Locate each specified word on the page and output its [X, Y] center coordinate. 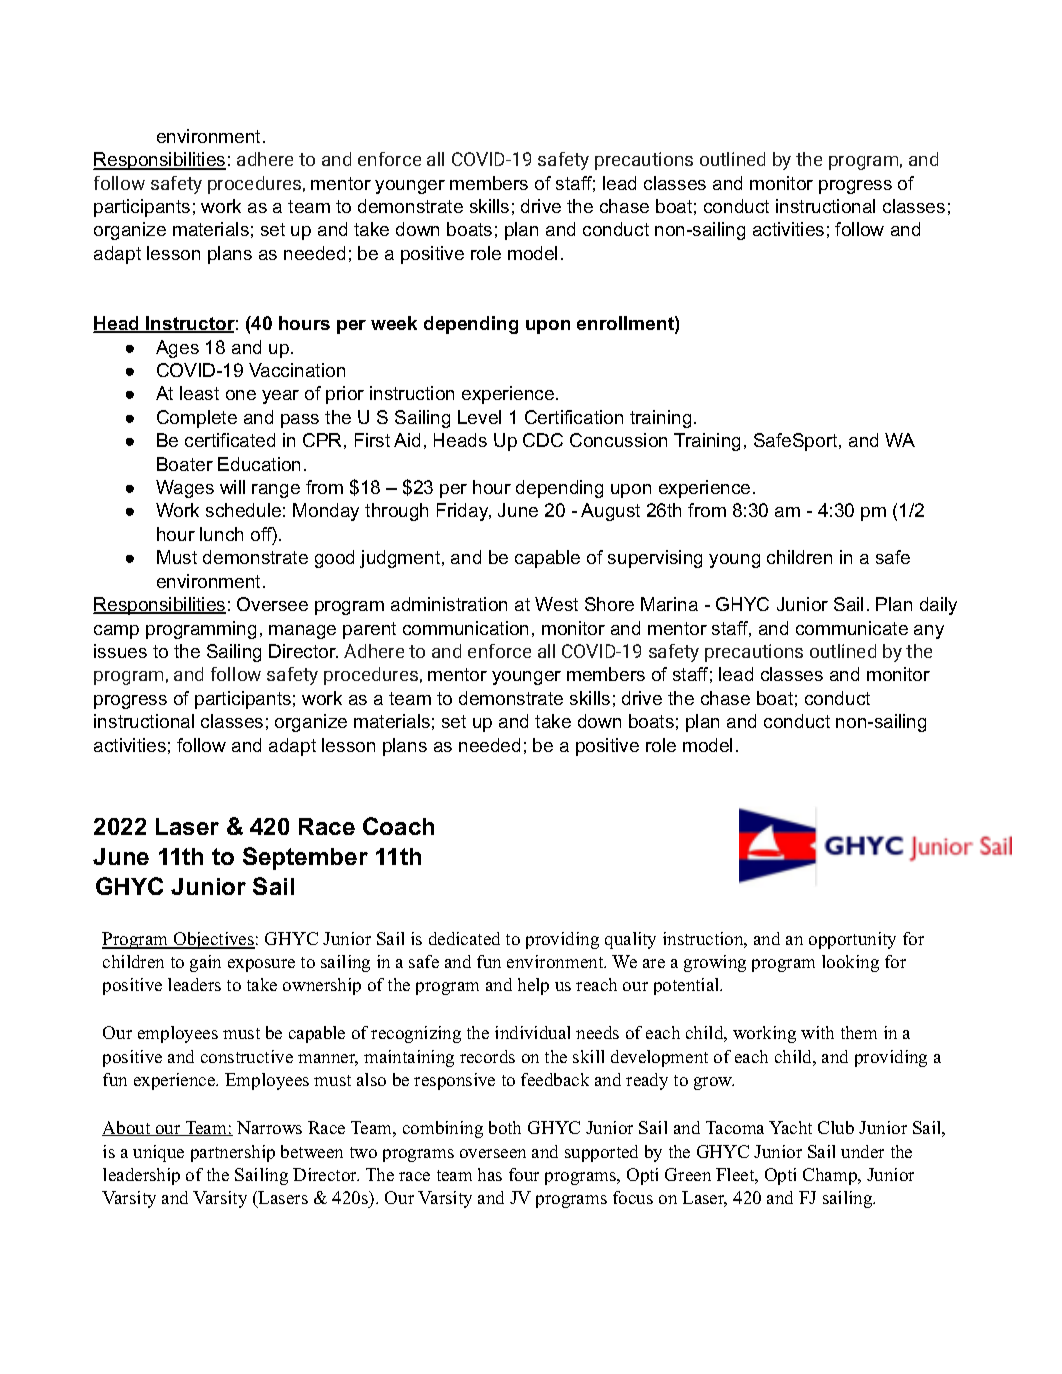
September [305, 858]
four [524, 1174]
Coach [398, 826]
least [199, 393]
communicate [852, 628]
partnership [233, 1153]
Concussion [618, 440]
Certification [574, 417]
